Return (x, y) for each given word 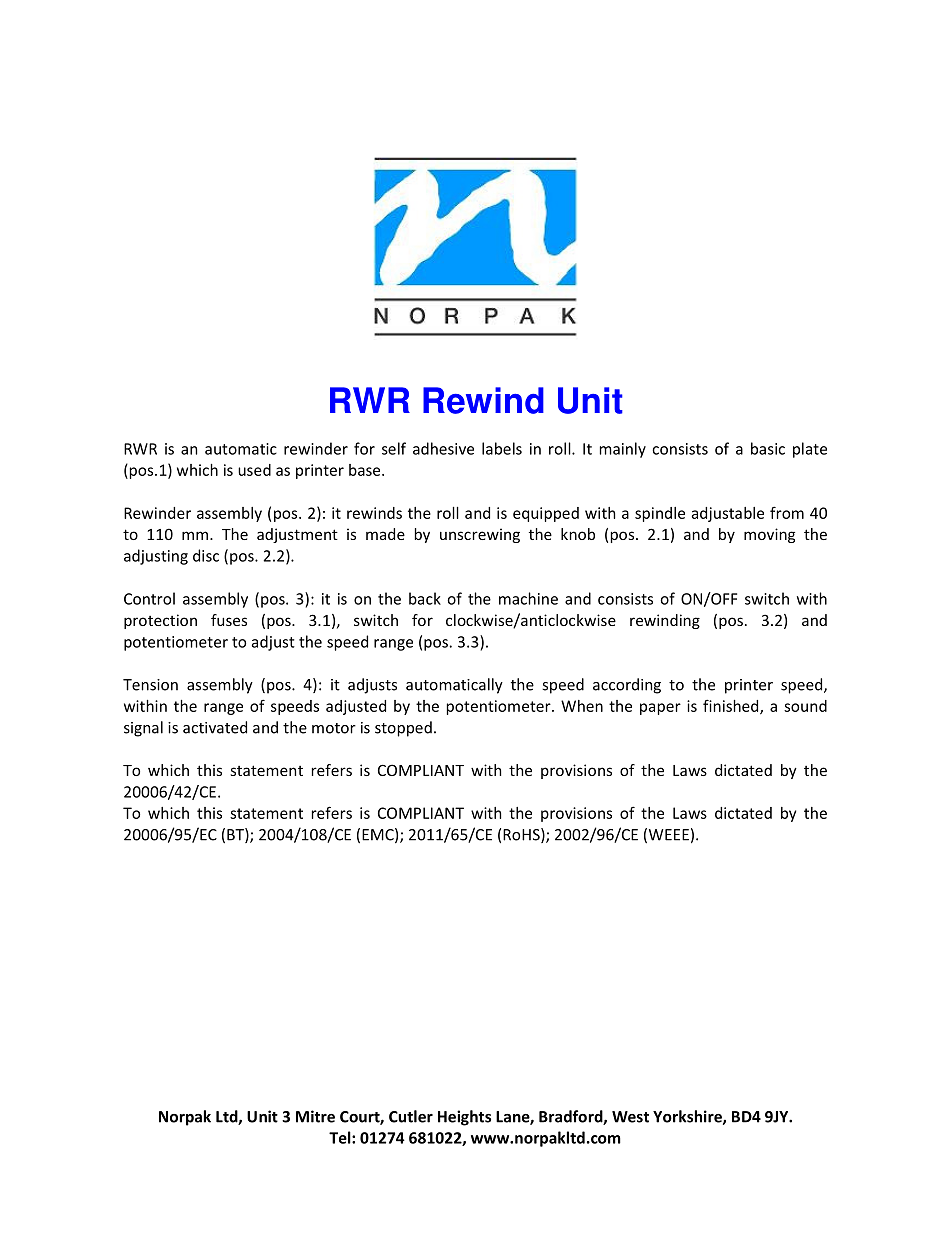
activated (215, 727)
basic (768, 448)
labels (502, 448)
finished (732, 706)
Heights (464, 1118)
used (254, 470)
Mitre (315, 1116)
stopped (403, 729)
